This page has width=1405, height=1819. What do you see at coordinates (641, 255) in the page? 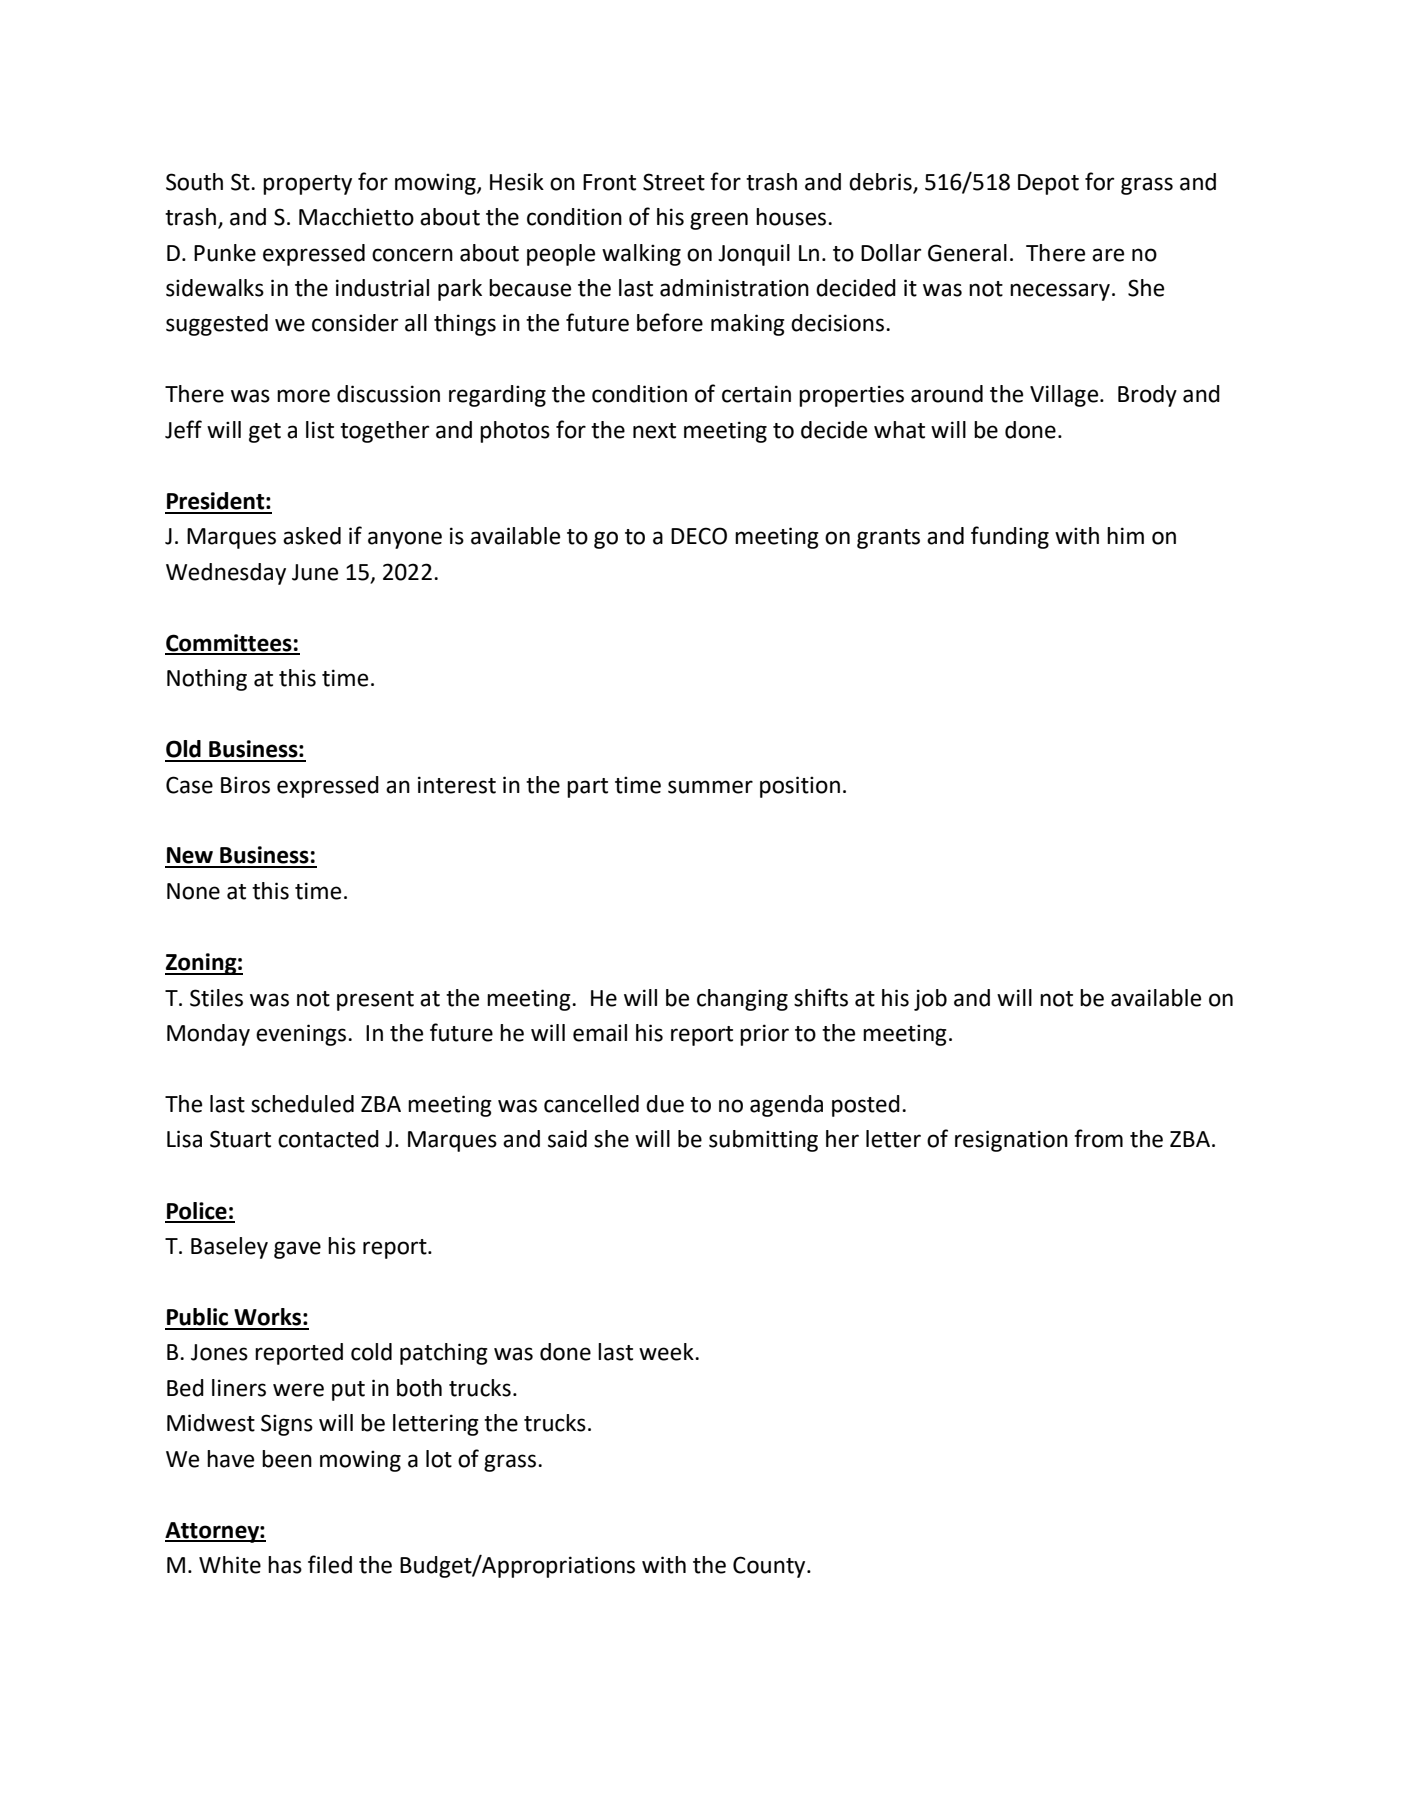
I see `walking` at bounding box center [641, 255].
